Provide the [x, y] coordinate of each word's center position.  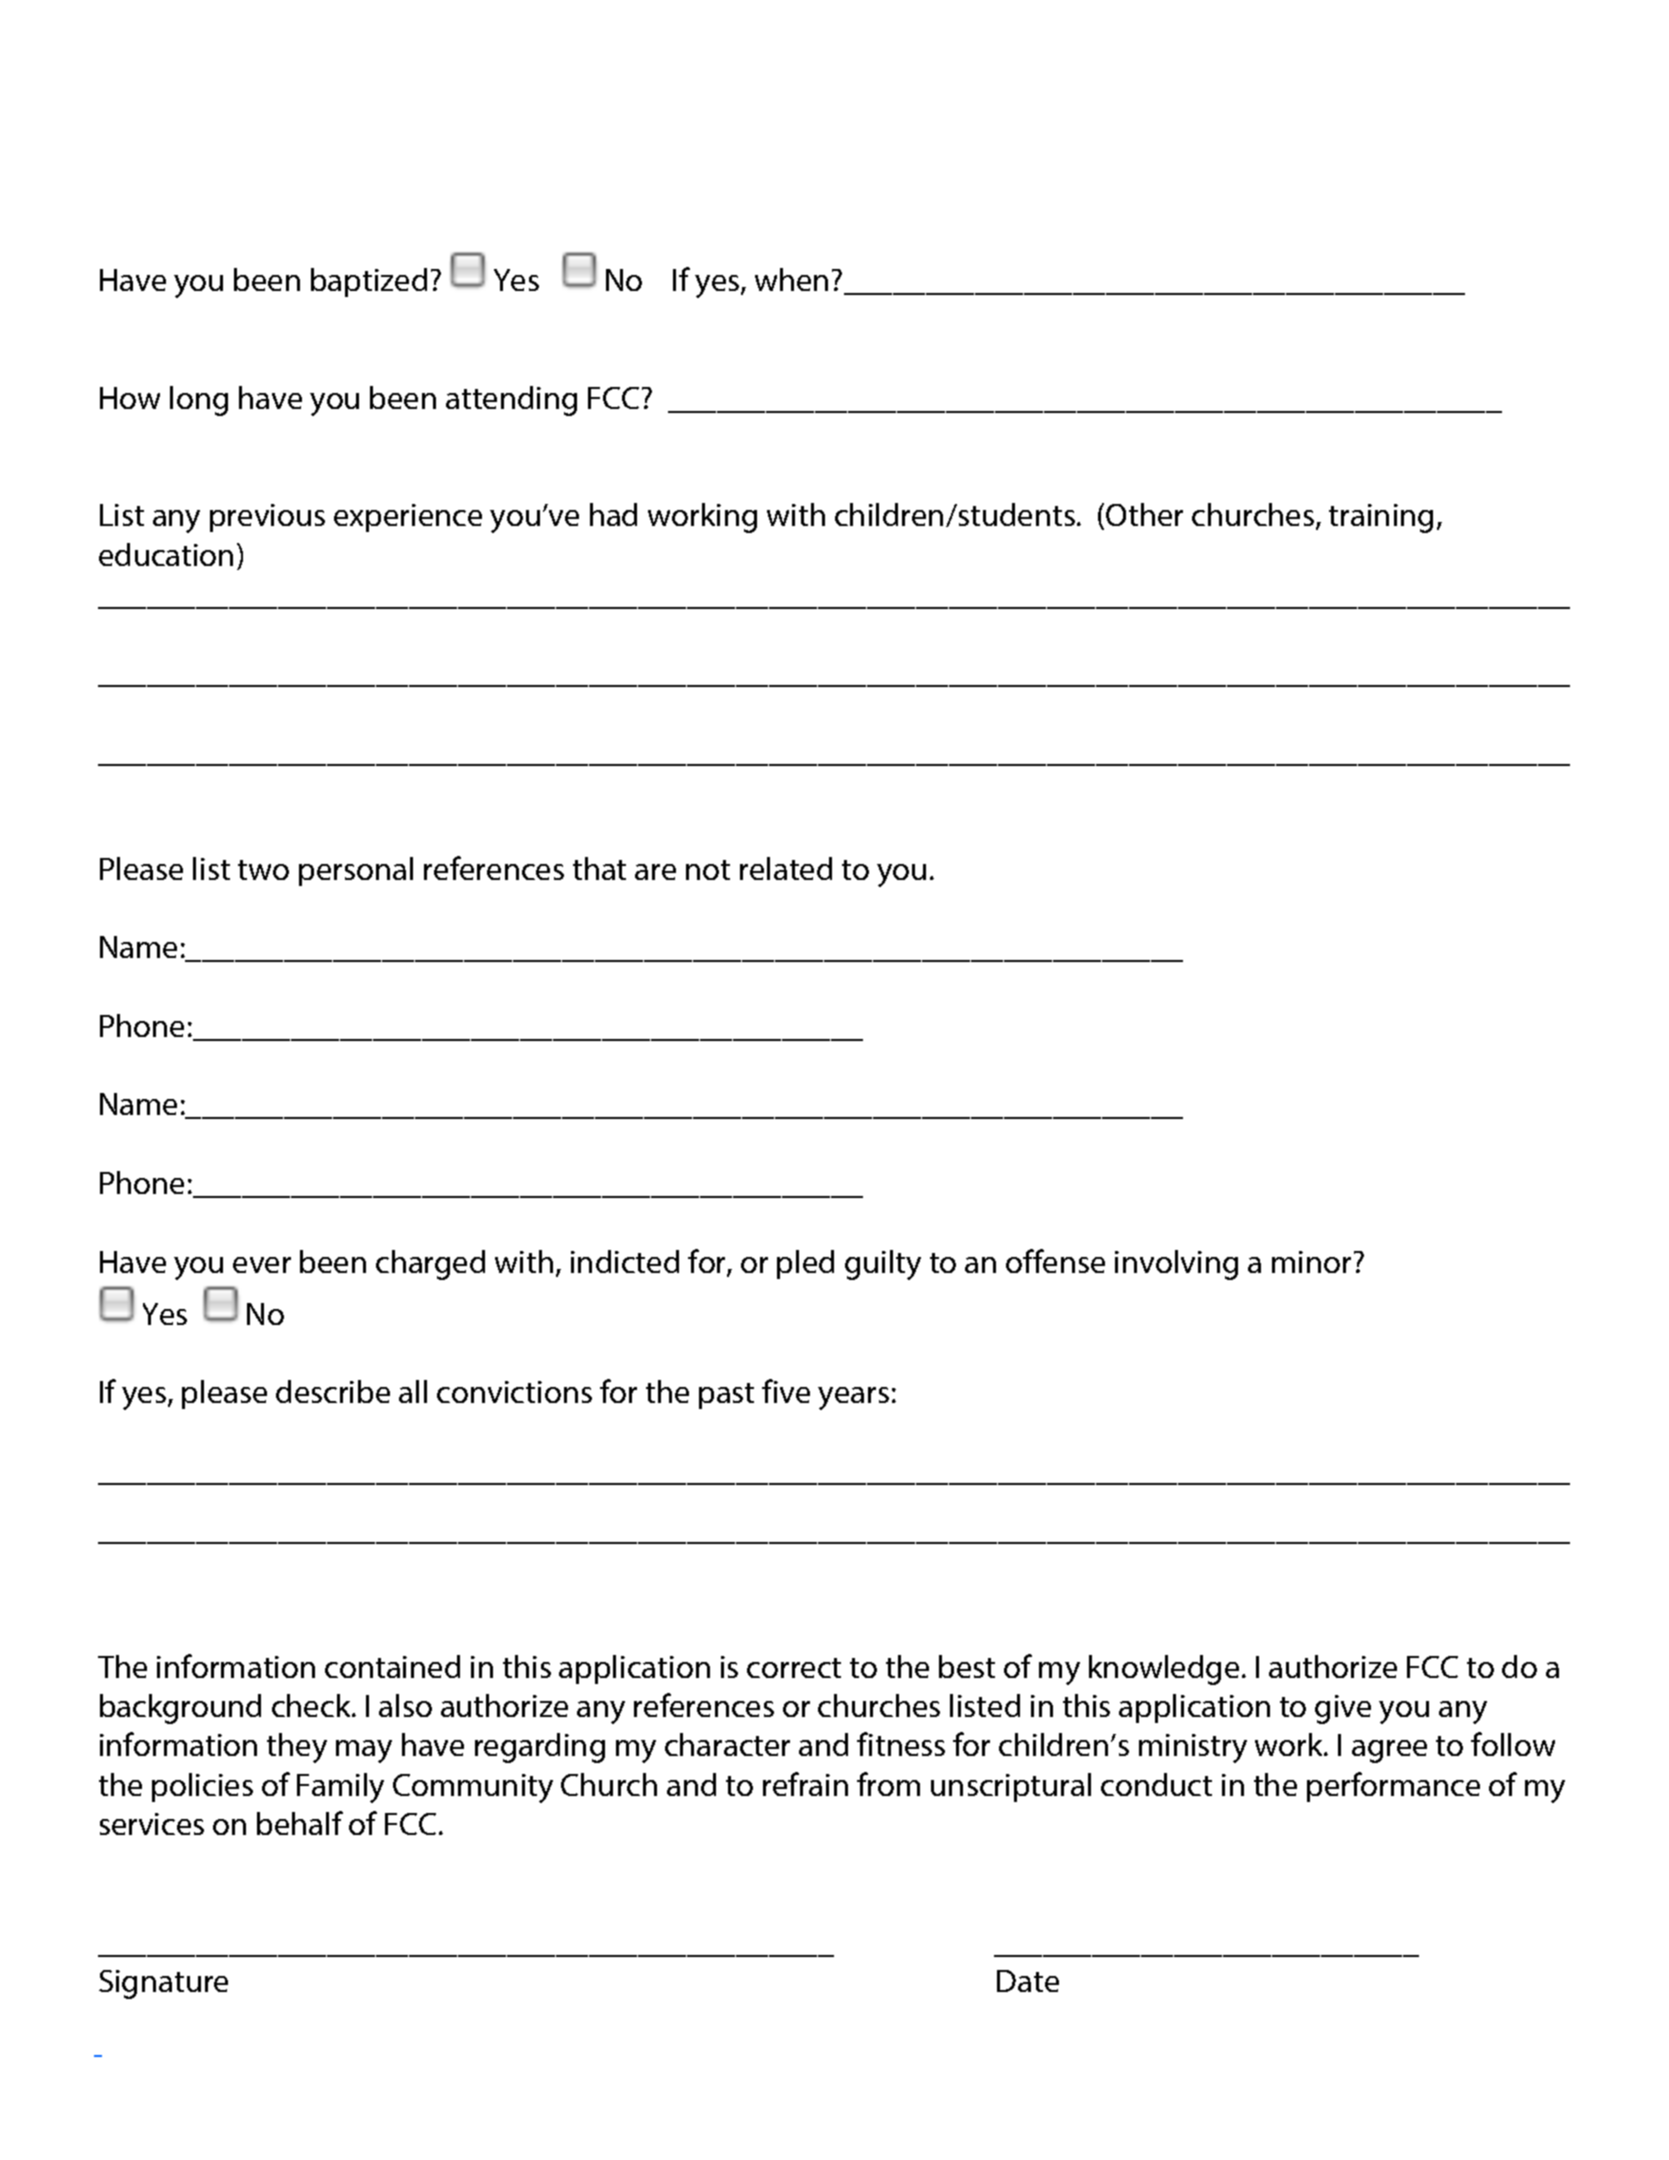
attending [511, 401]
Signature [163, 1984]
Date [1028, 1981]
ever [262, 1265]
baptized [369, 282]
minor [1311, 1262]
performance [1393, 1787]
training [1381, 518]
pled [805, 1264]
